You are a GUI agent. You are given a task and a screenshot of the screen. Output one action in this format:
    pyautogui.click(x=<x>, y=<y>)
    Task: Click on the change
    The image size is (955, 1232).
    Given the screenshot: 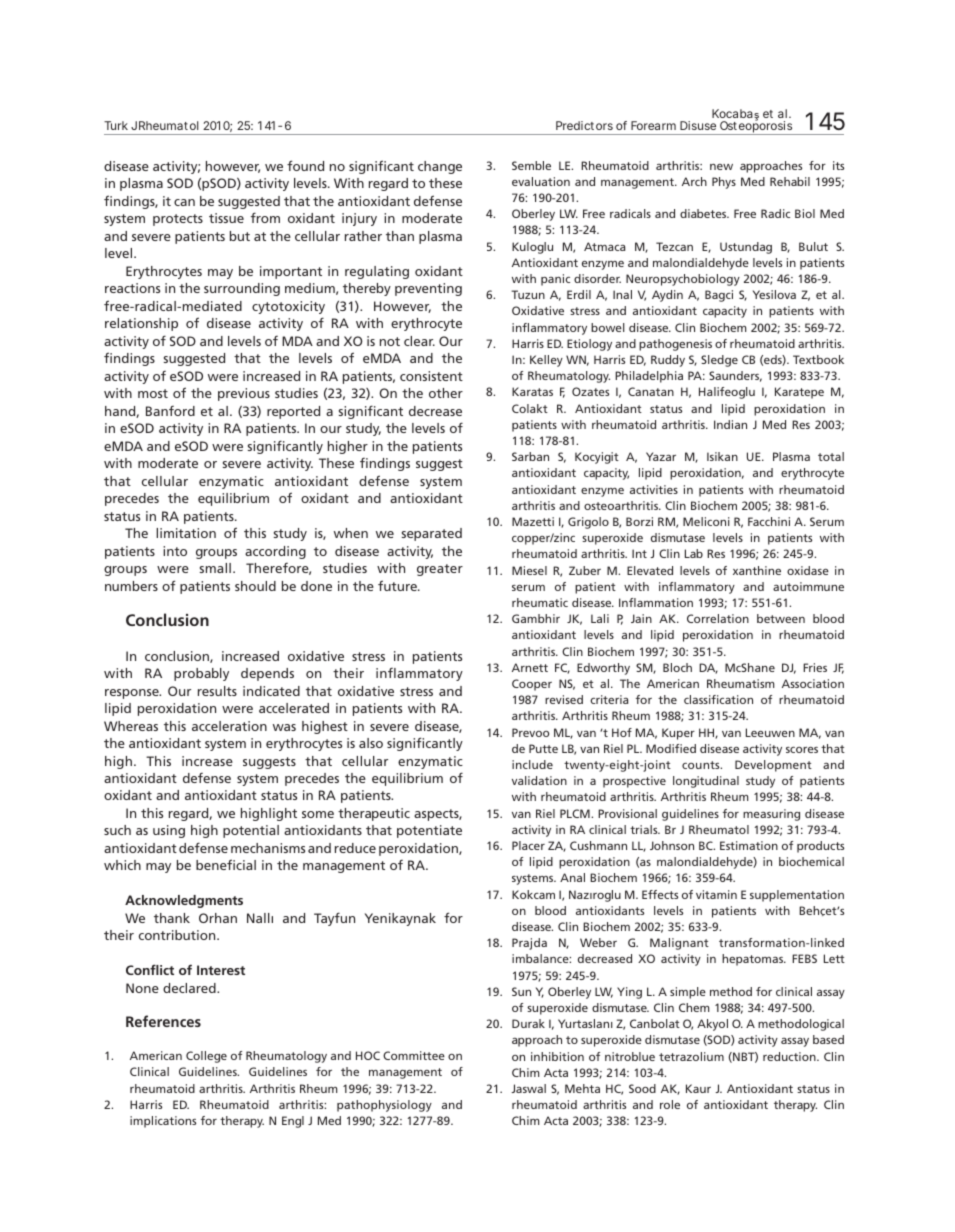 What is the action you would take?
    pyautogui.click(x=440, y=167)
